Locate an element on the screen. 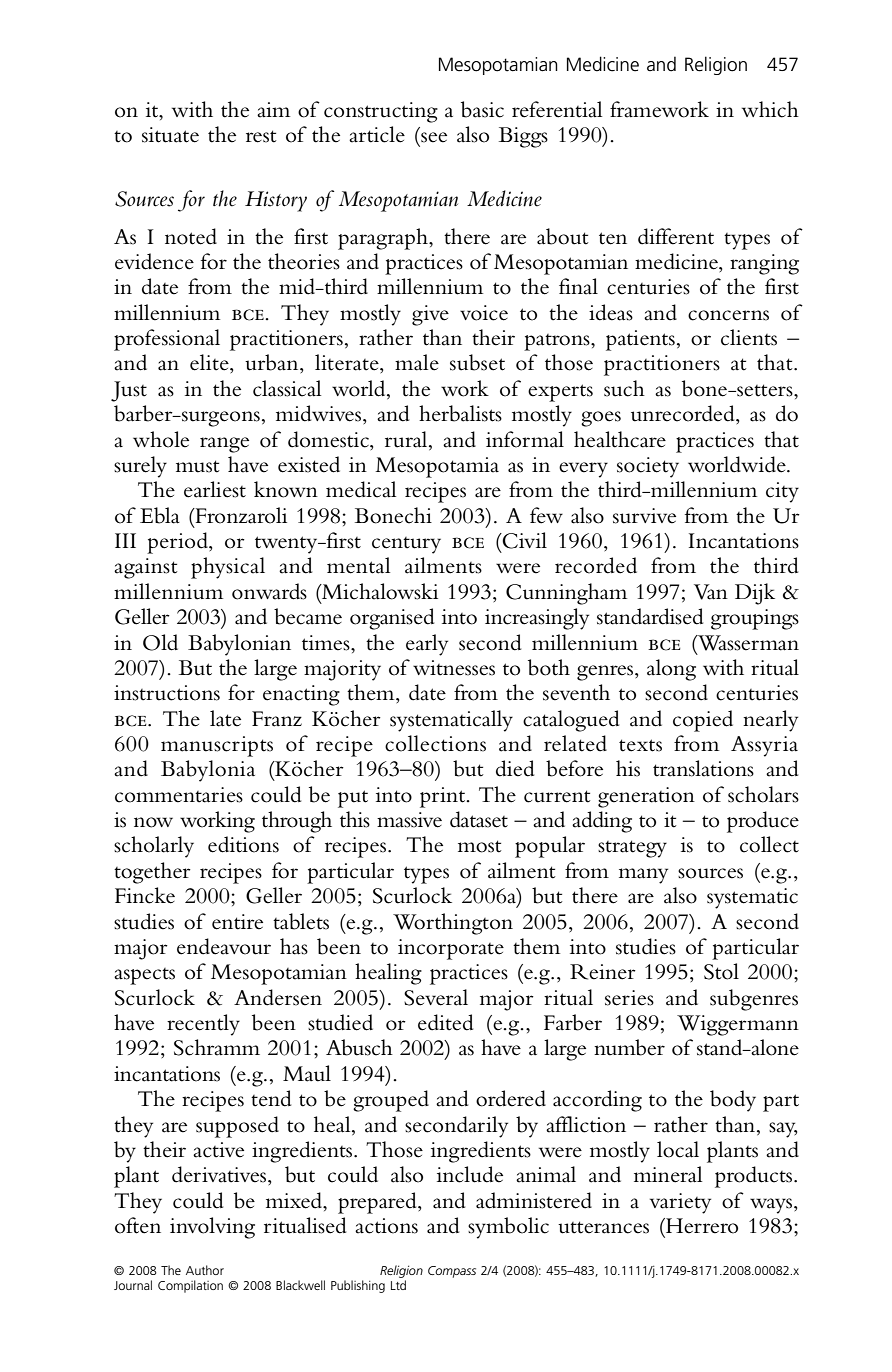 This screenshot has width=892, height=1372. together is located at coordinates (152, 873).
